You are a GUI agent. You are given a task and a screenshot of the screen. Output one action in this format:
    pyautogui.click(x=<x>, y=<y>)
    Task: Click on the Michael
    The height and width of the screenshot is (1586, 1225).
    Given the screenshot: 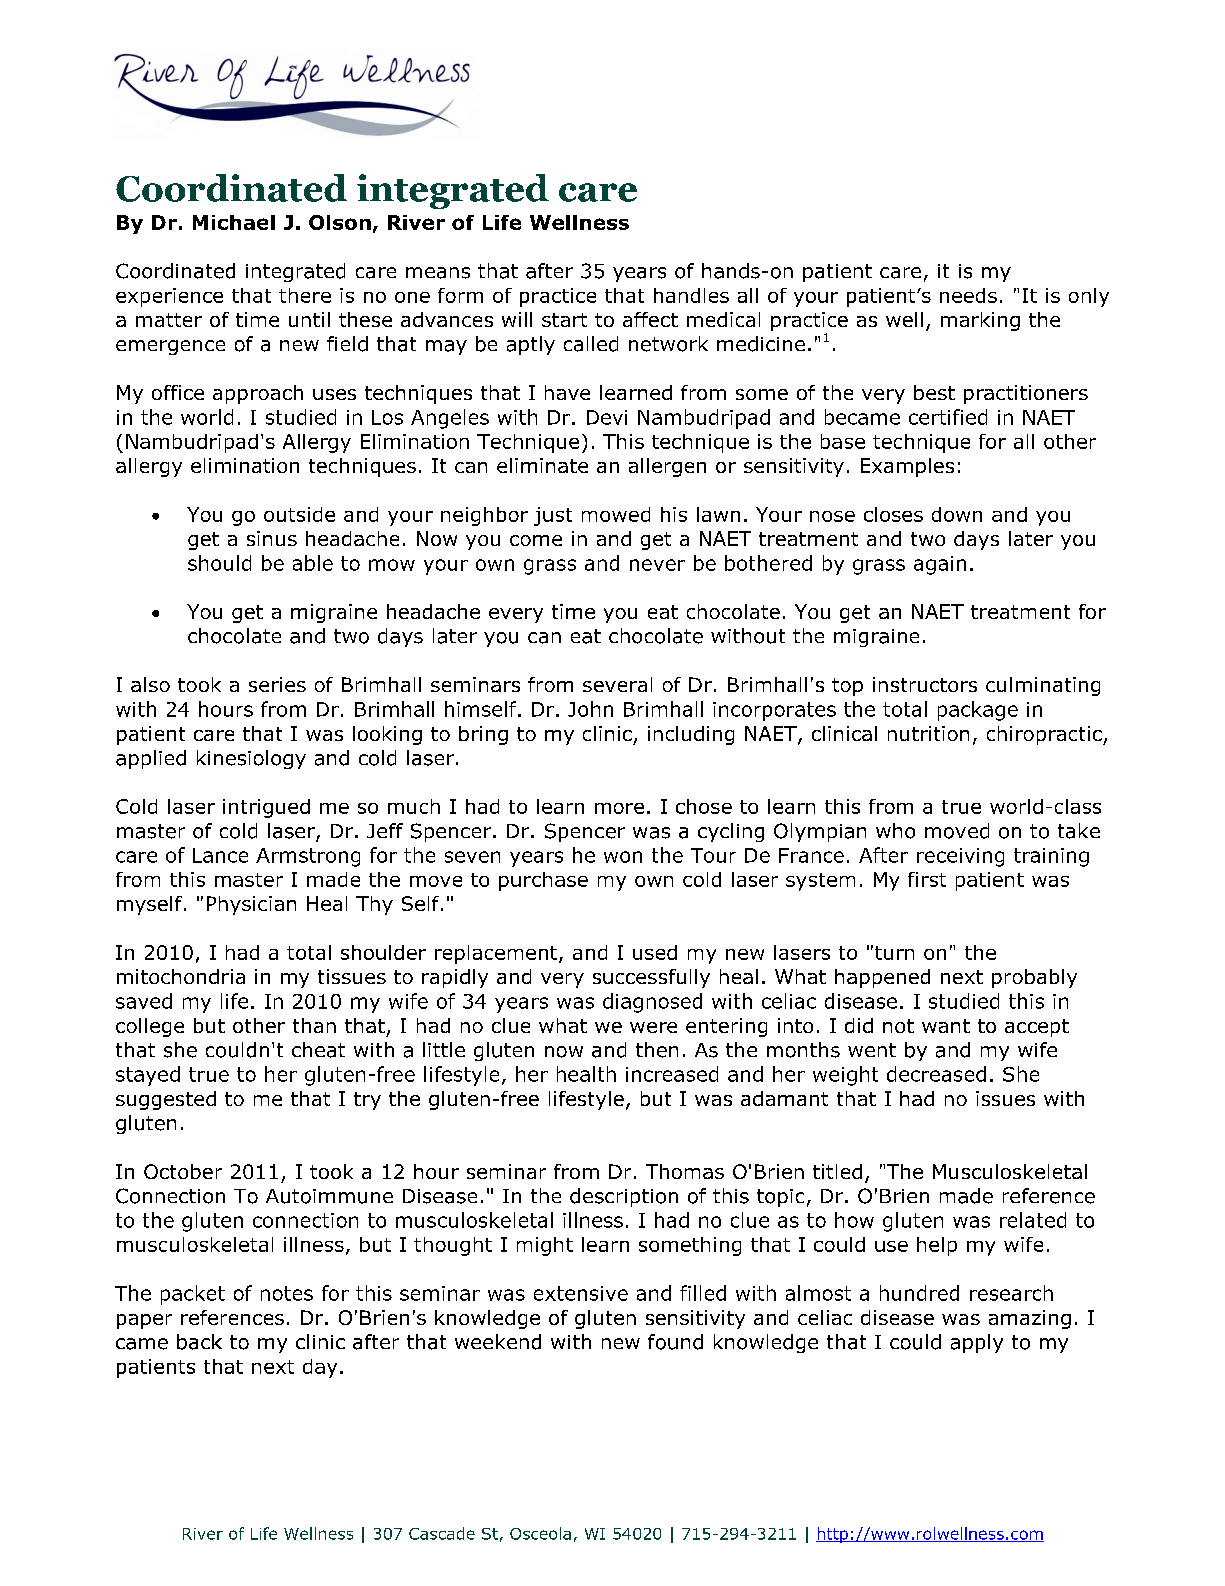 What is the action you would take?
    pyautogui.click(x=234, y=222)
